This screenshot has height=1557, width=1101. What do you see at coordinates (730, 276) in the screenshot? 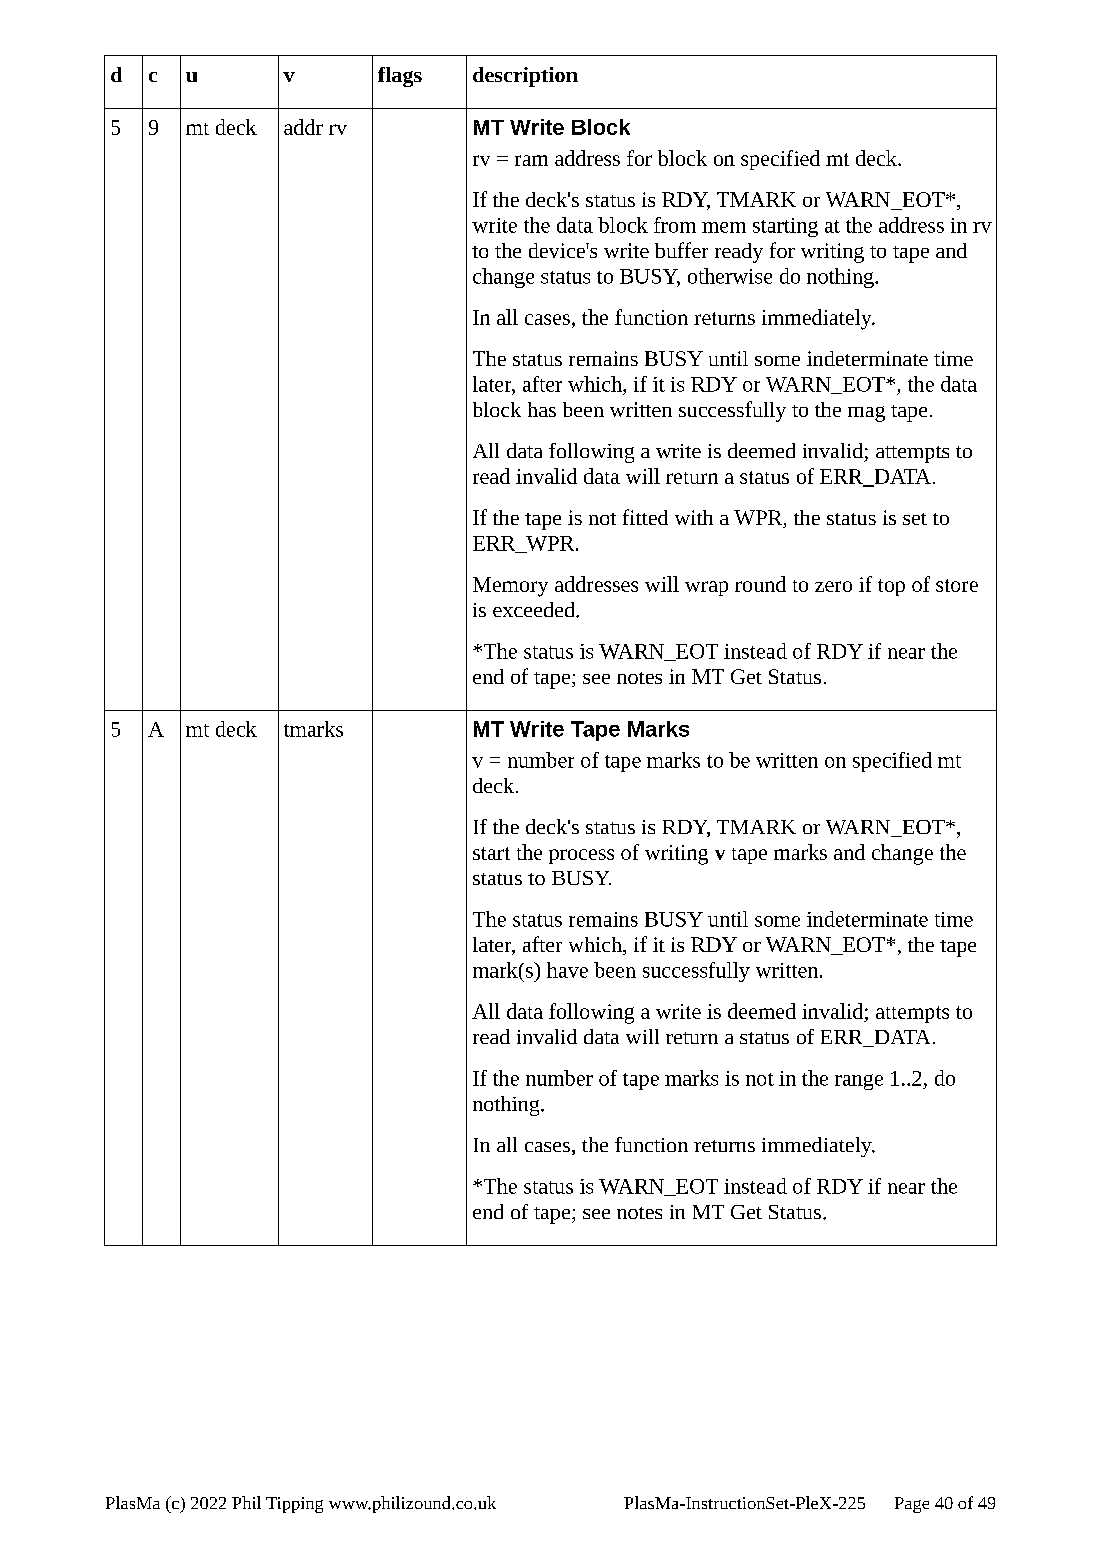
I see `otherwise` at bounding box center [730, 276].
